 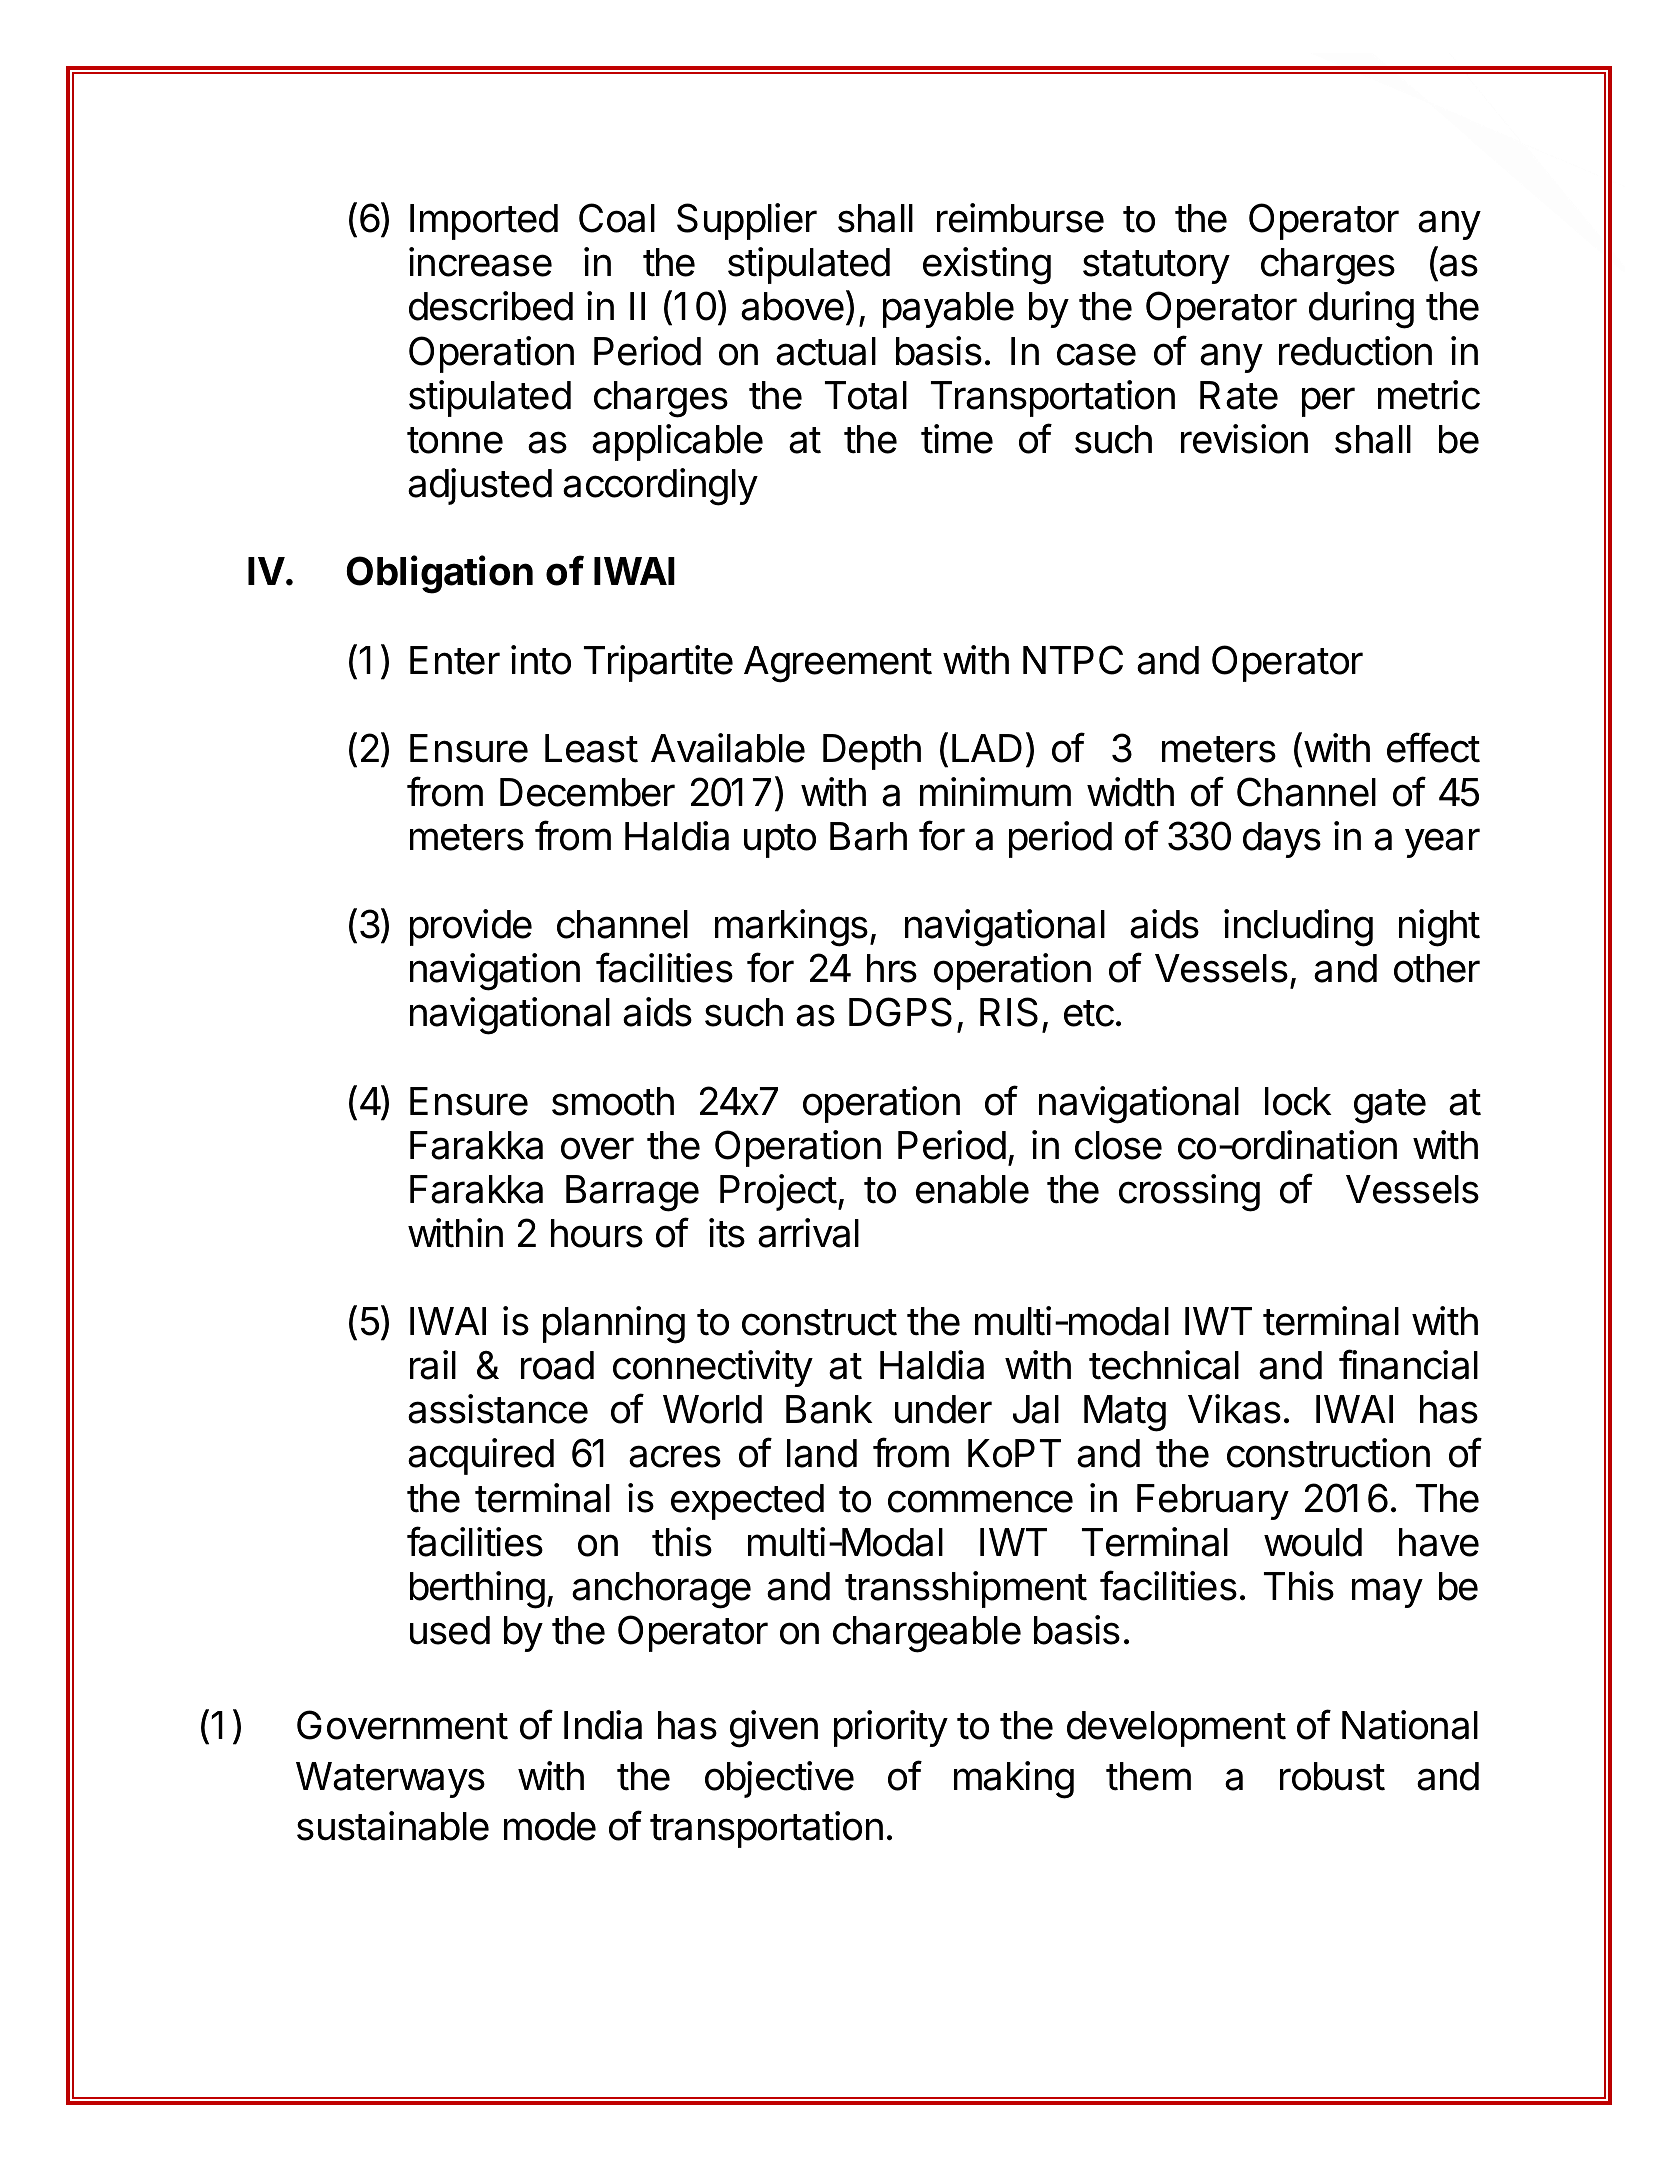 I want to click on Agreement, so click(x=838, y=664).
